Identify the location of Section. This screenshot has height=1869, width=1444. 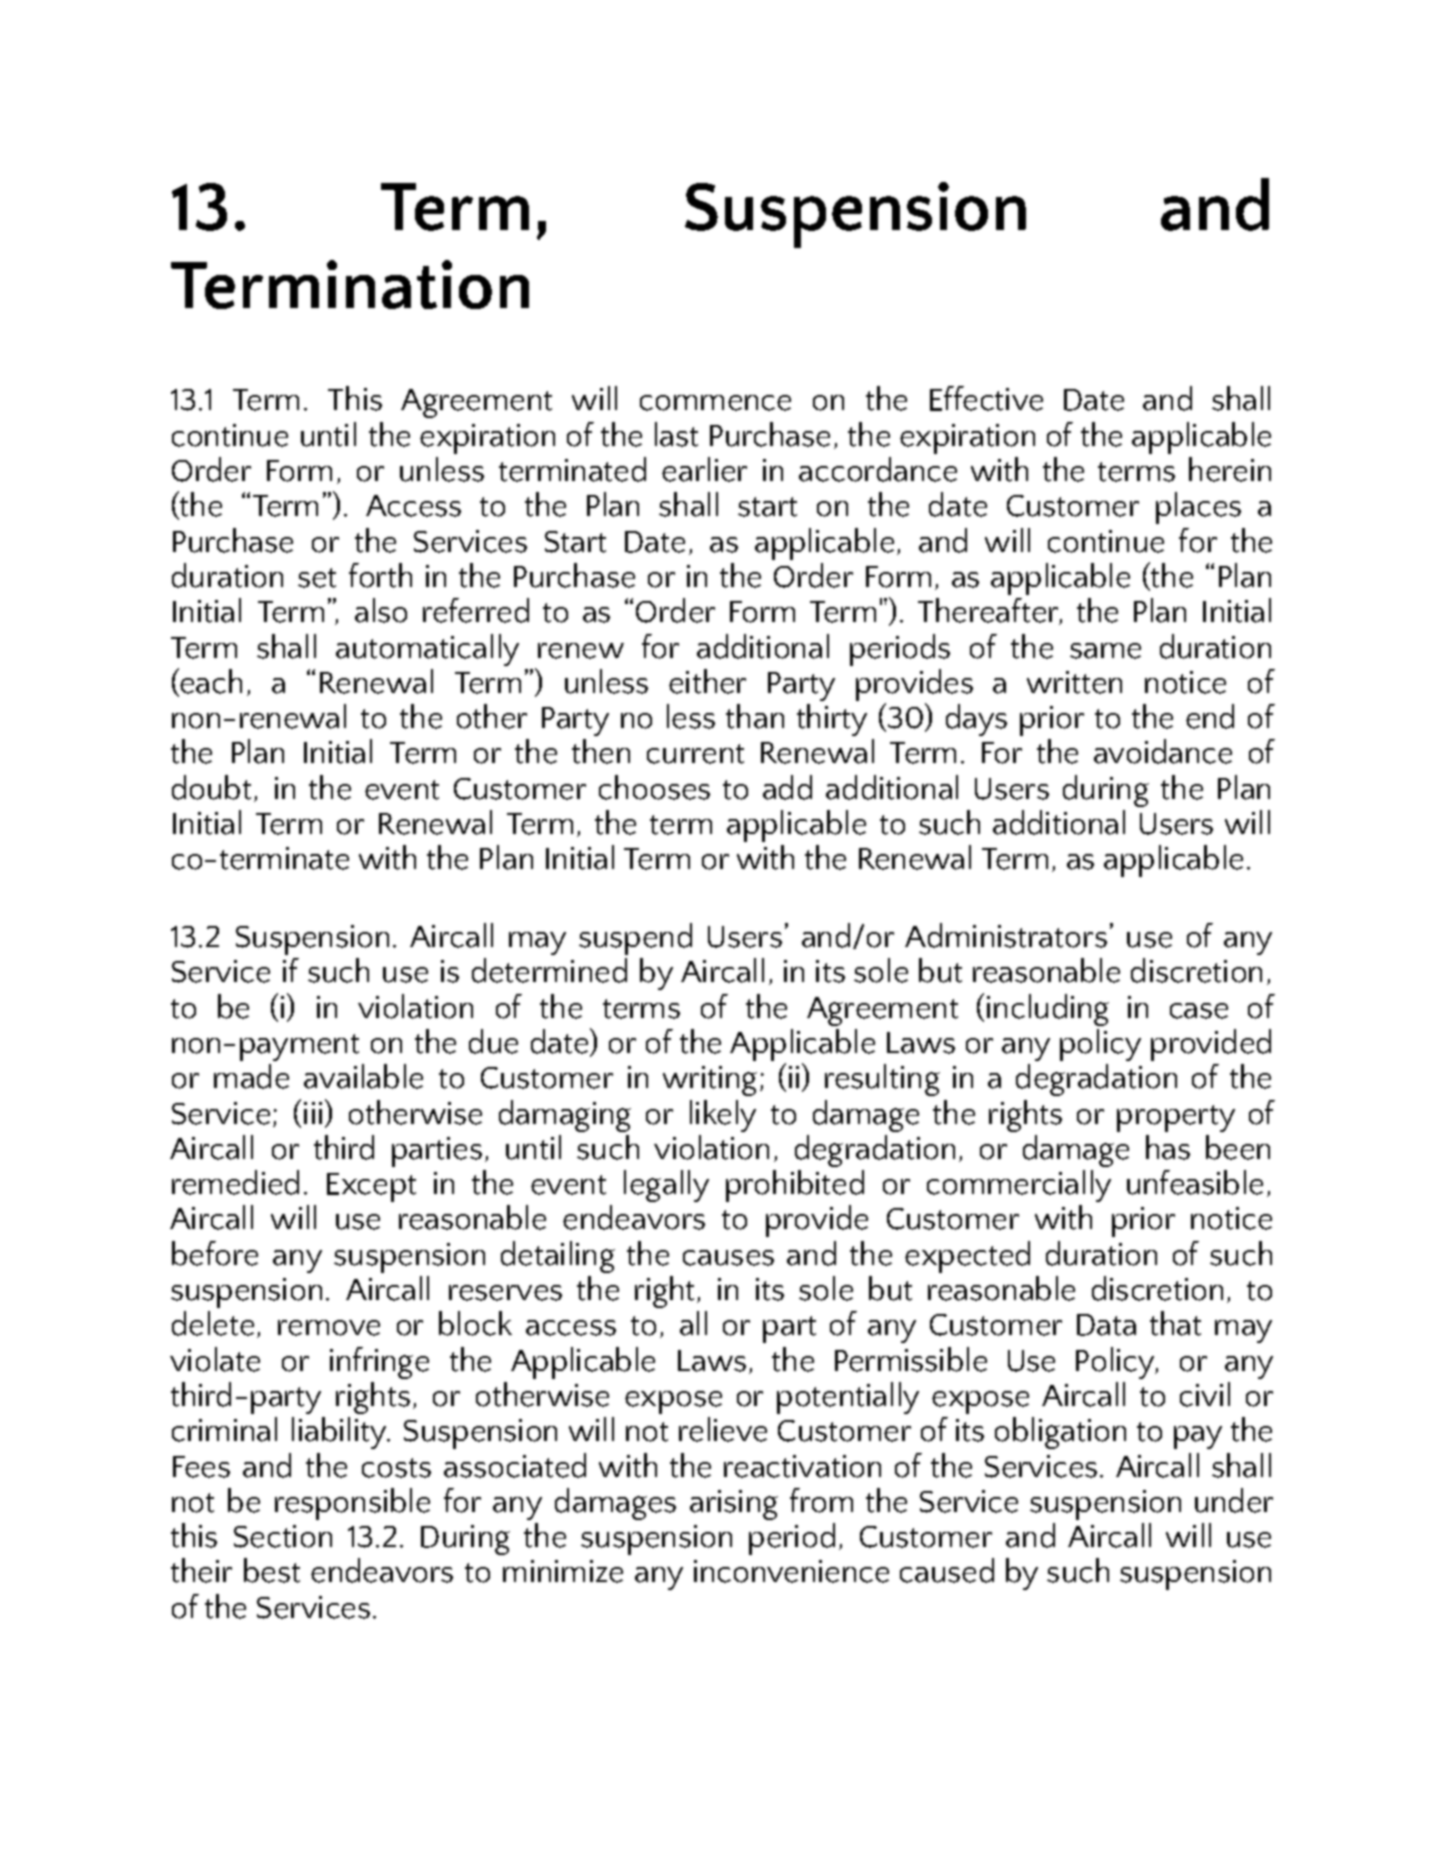
(283, 1536).
